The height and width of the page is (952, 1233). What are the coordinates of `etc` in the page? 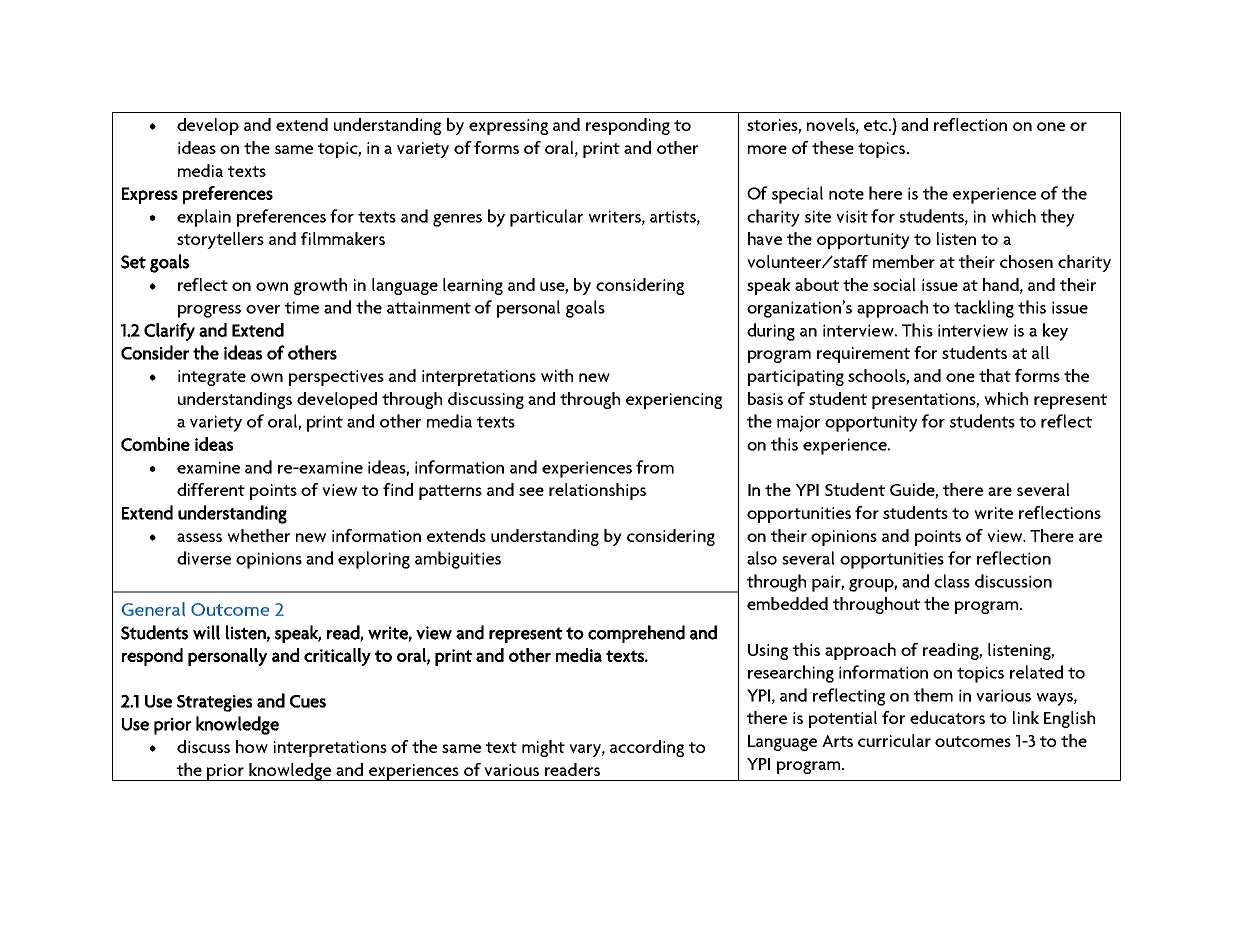 It's located at (877, 125).
